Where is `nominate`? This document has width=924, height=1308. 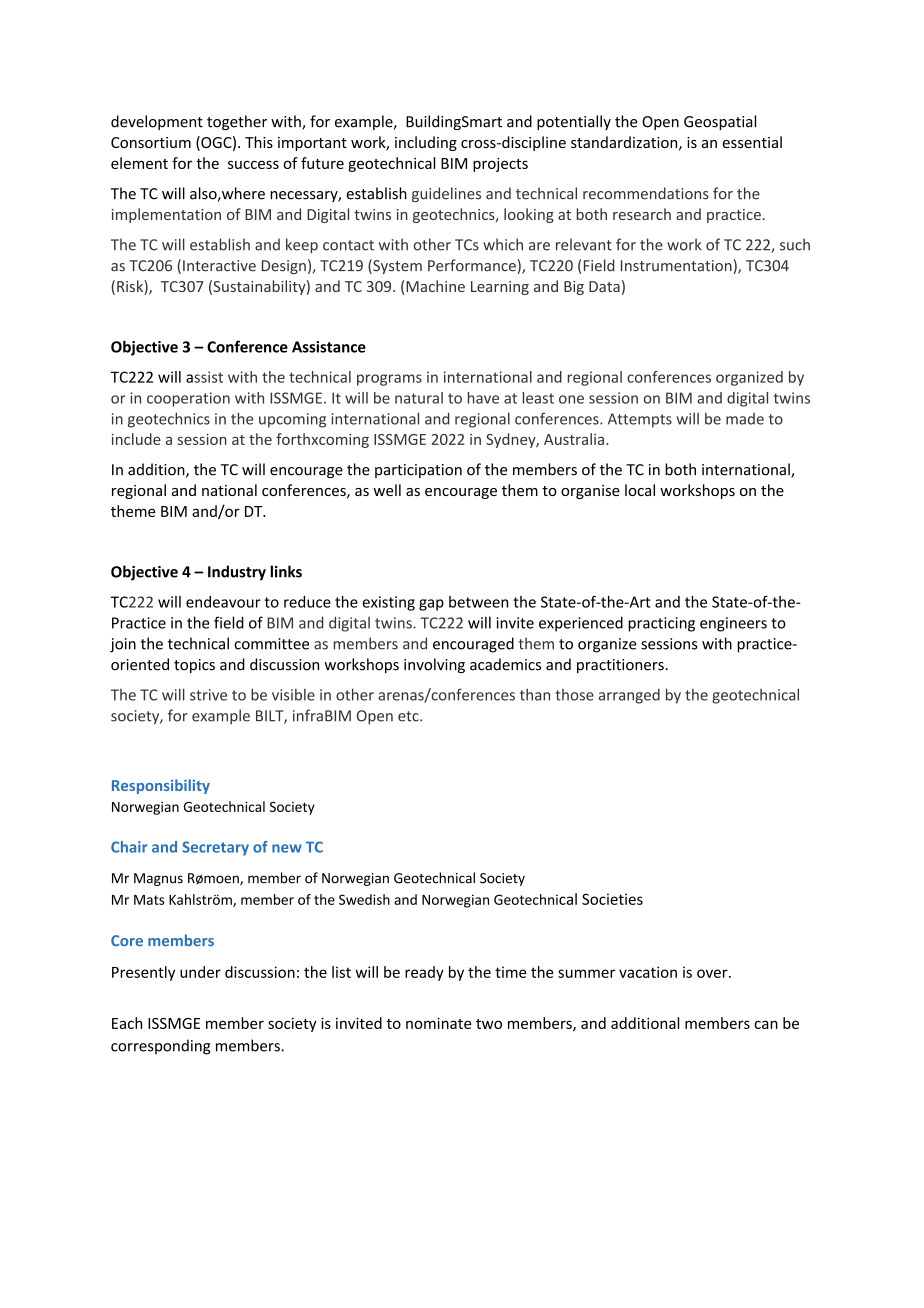 nominate is located at coordinates (438, 1023).
